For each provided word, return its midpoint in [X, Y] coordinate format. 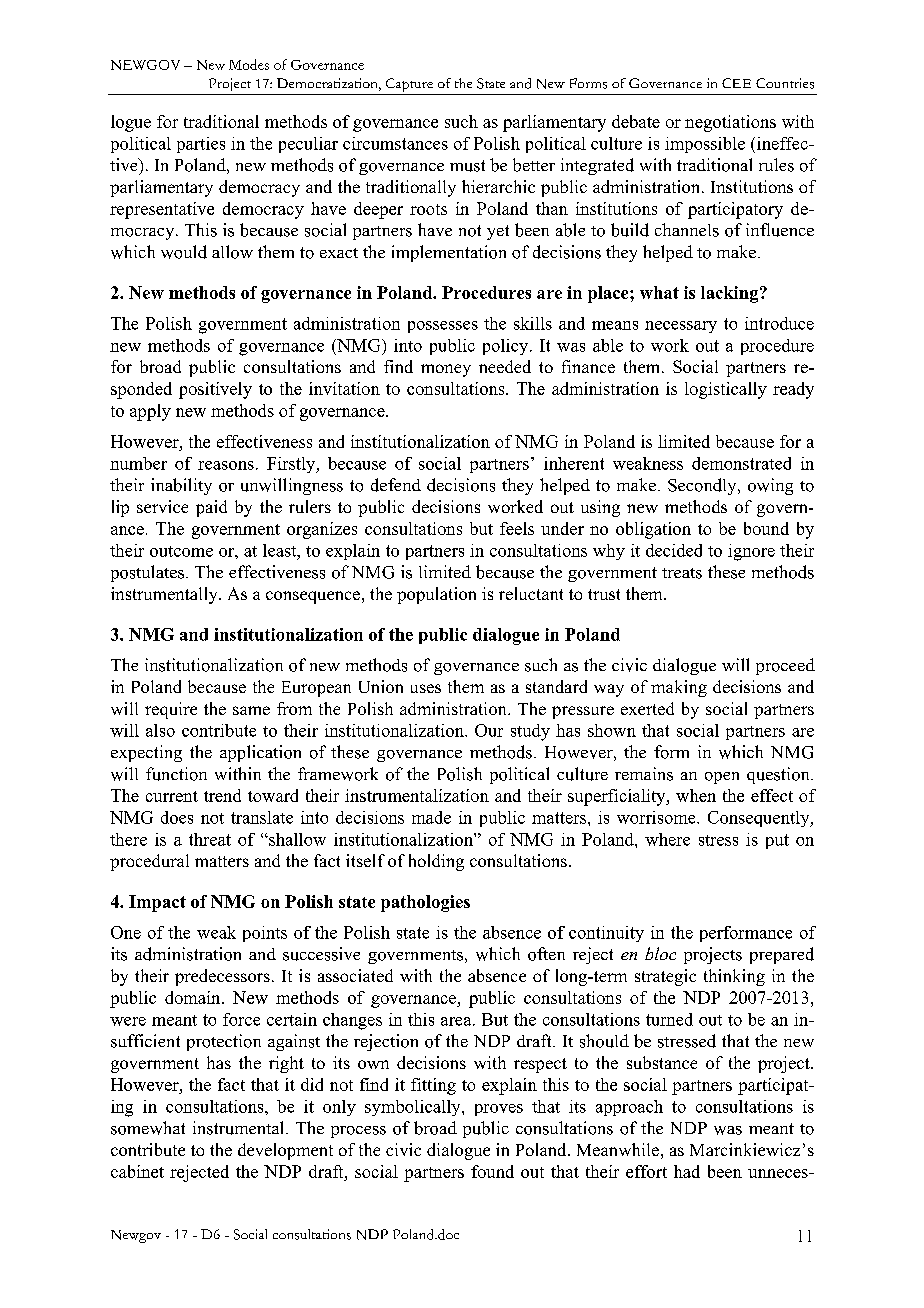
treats [682, 573]
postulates [149, 573]
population [436, 595]
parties [201, 145]
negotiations [730, 123]
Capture [409, 86]
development [285, 1151]
